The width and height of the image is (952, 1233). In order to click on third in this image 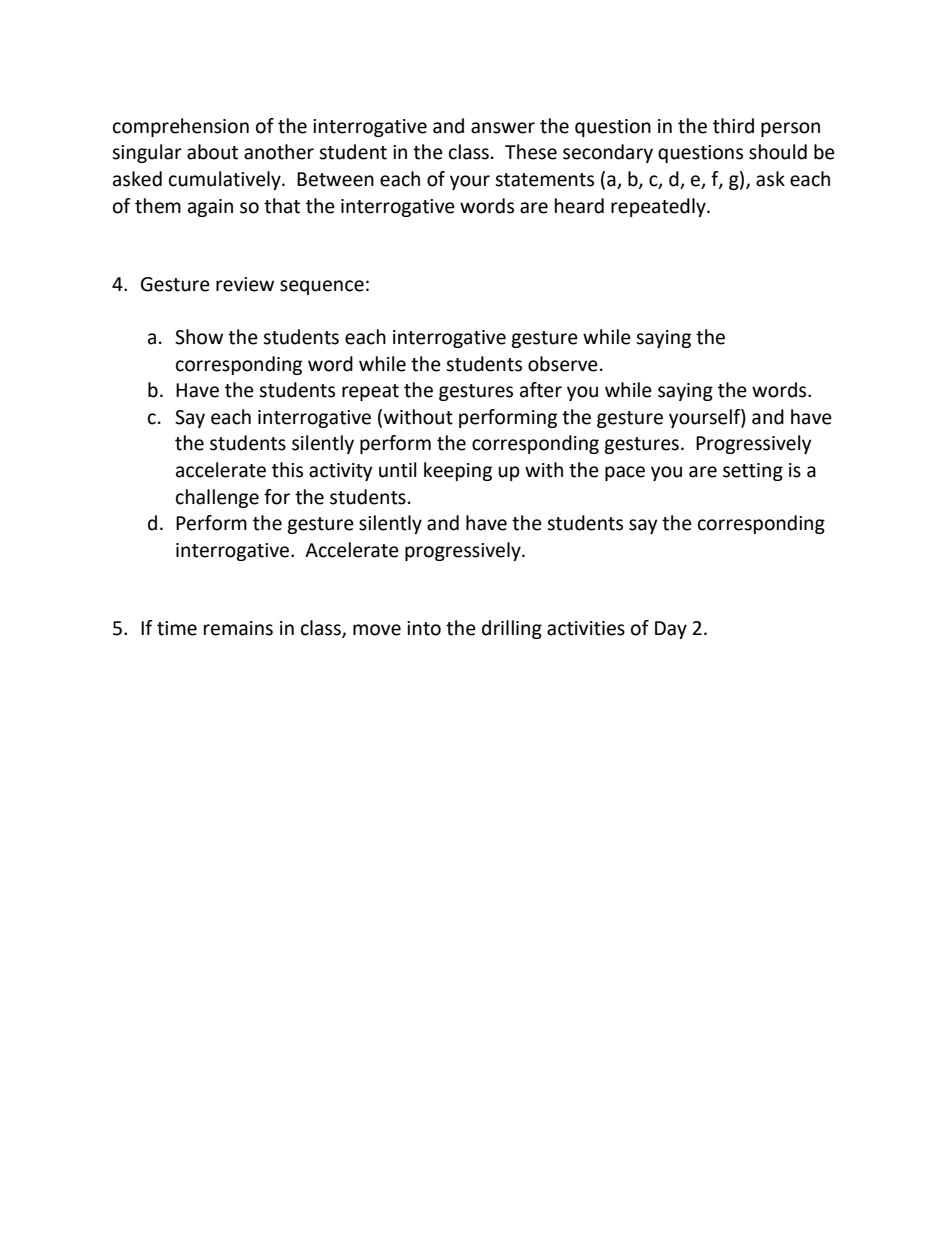, I will do `click(733, 126)`.
